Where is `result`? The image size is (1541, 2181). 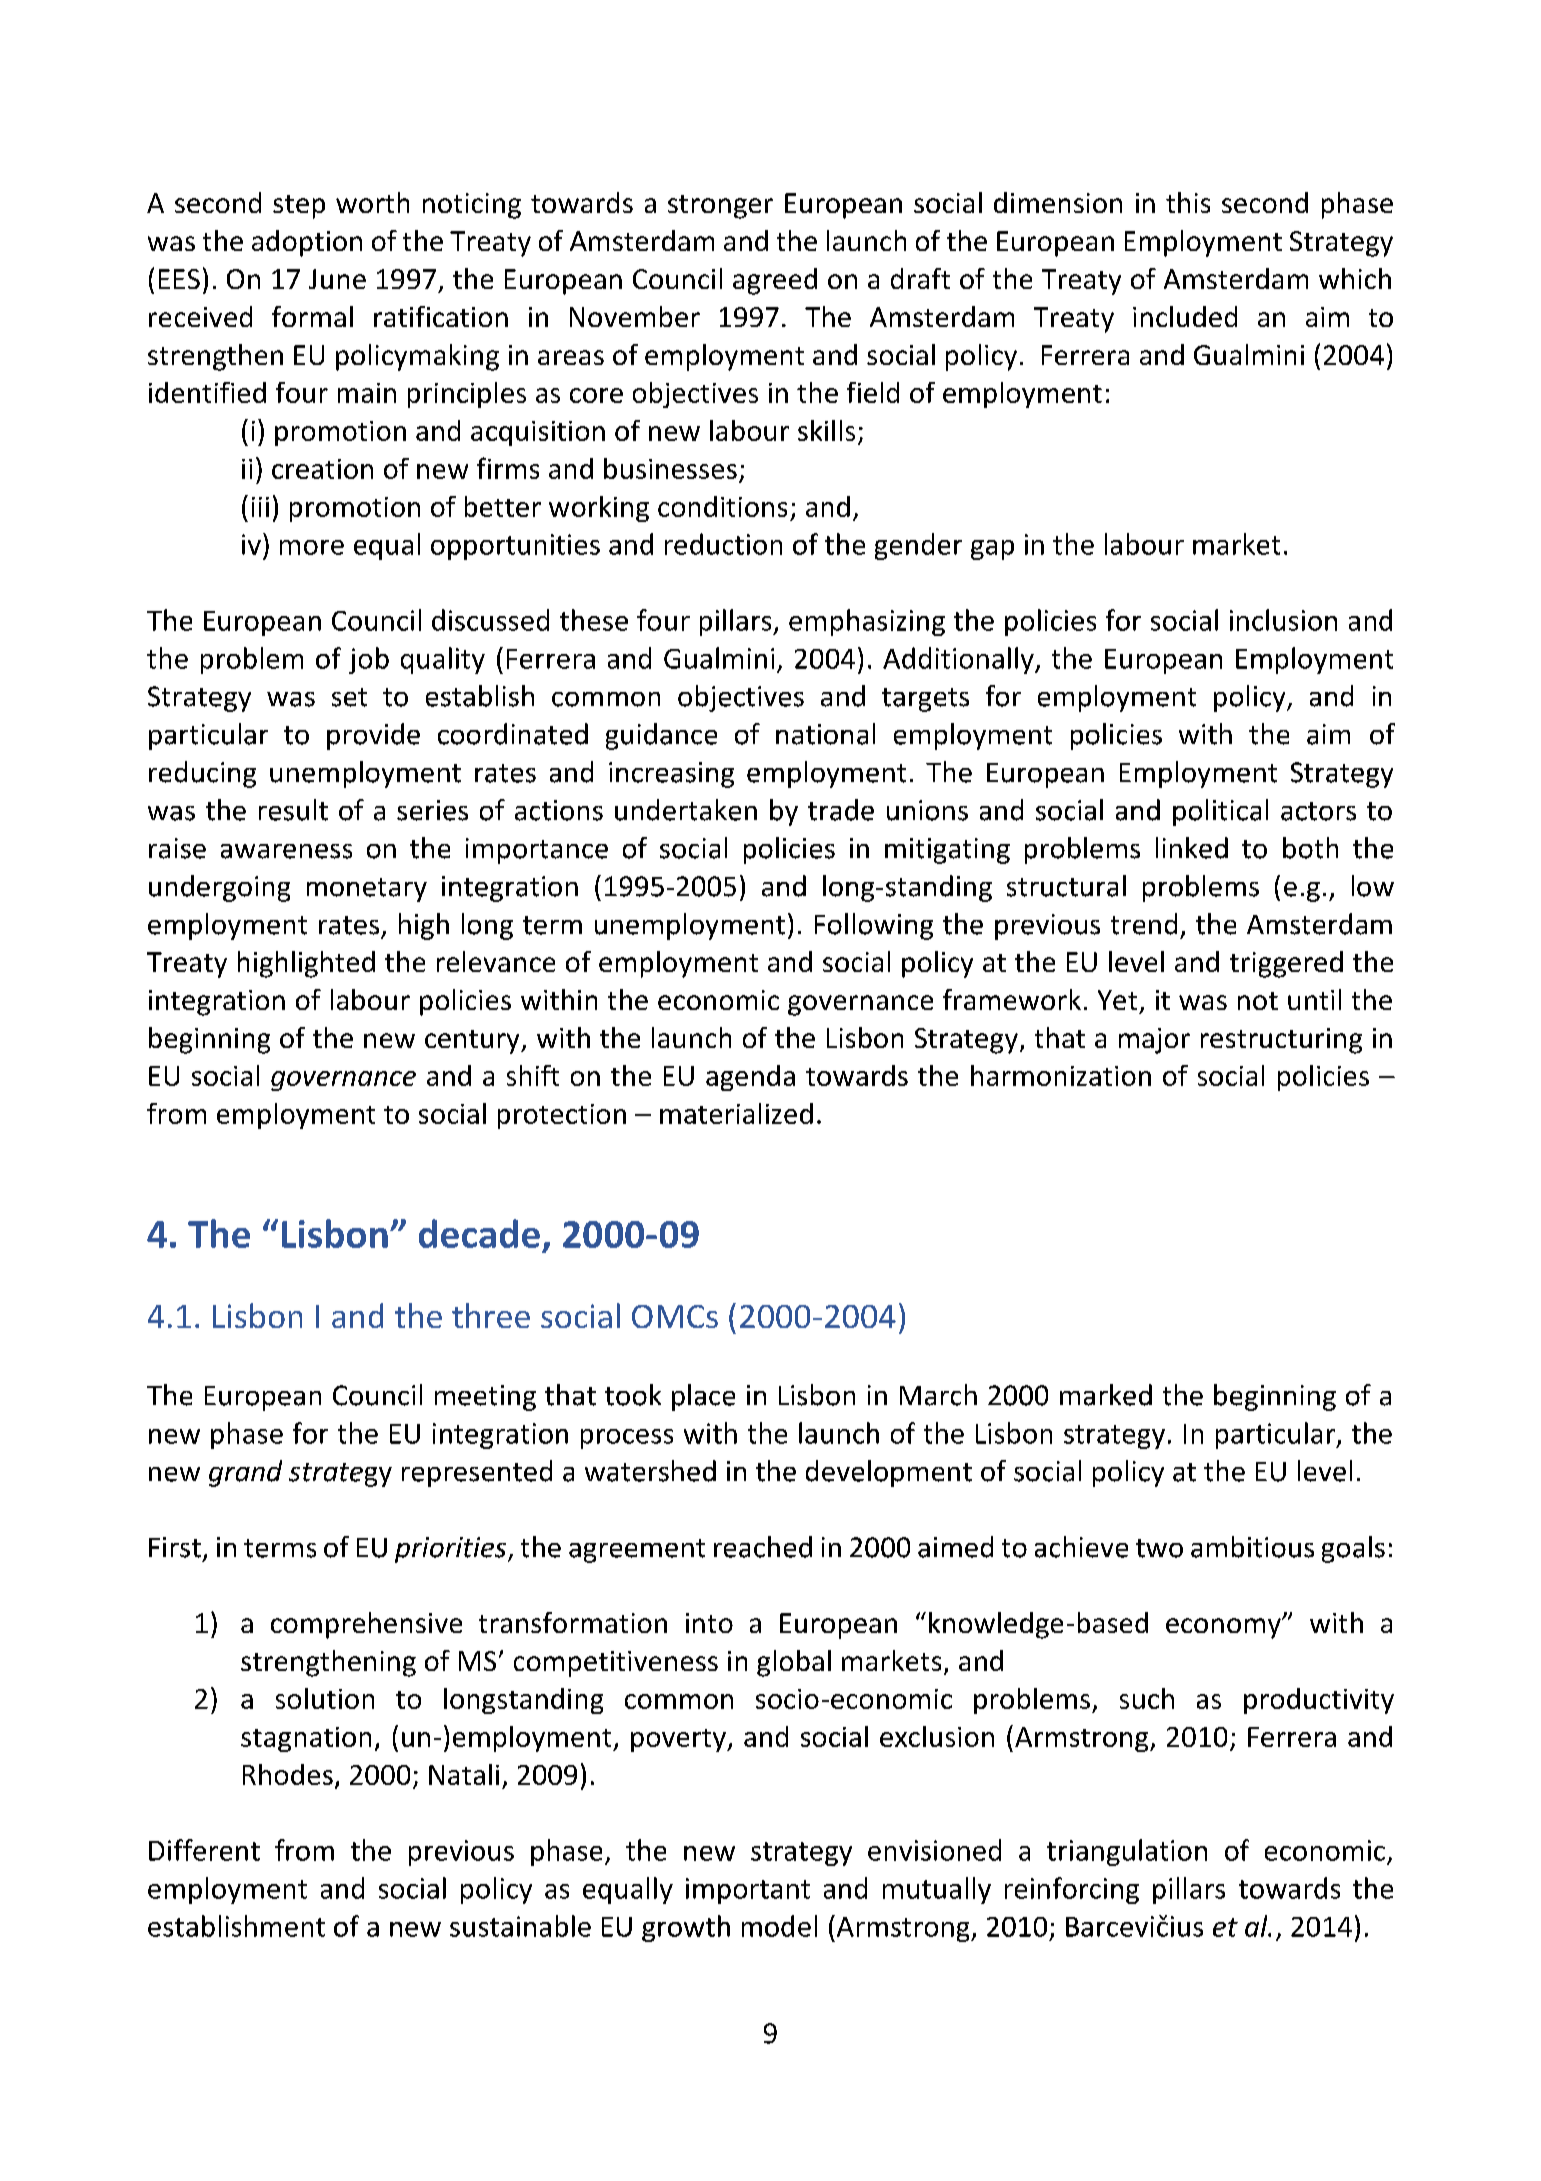 result is located at coordinates (293, 810).
